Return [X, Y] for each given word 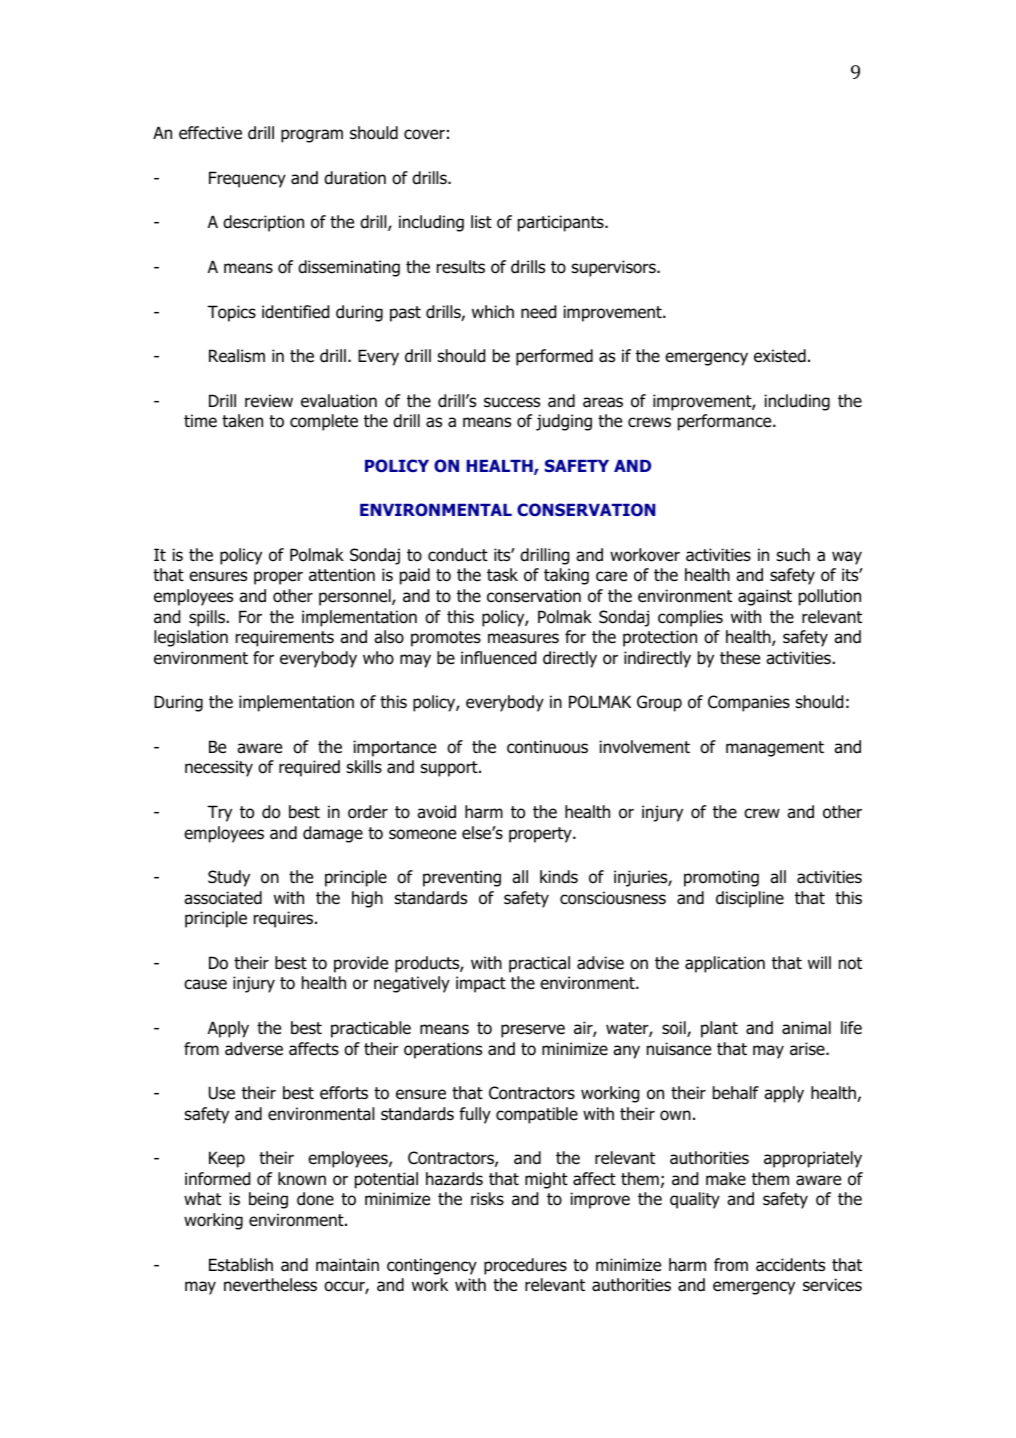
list [481, 221]
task [502, 575]
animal [806, 1028]
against [765, 597]
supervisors [615, 268]
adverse [254, 1049]
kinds [559, 877]
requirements [285, 638]
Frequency [247, 179]
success [512, 402]
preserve [533, 1031]
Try [219, 813]
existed [780, 356]
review [269, 401]
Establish [241, 1265]
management [775, 749]
